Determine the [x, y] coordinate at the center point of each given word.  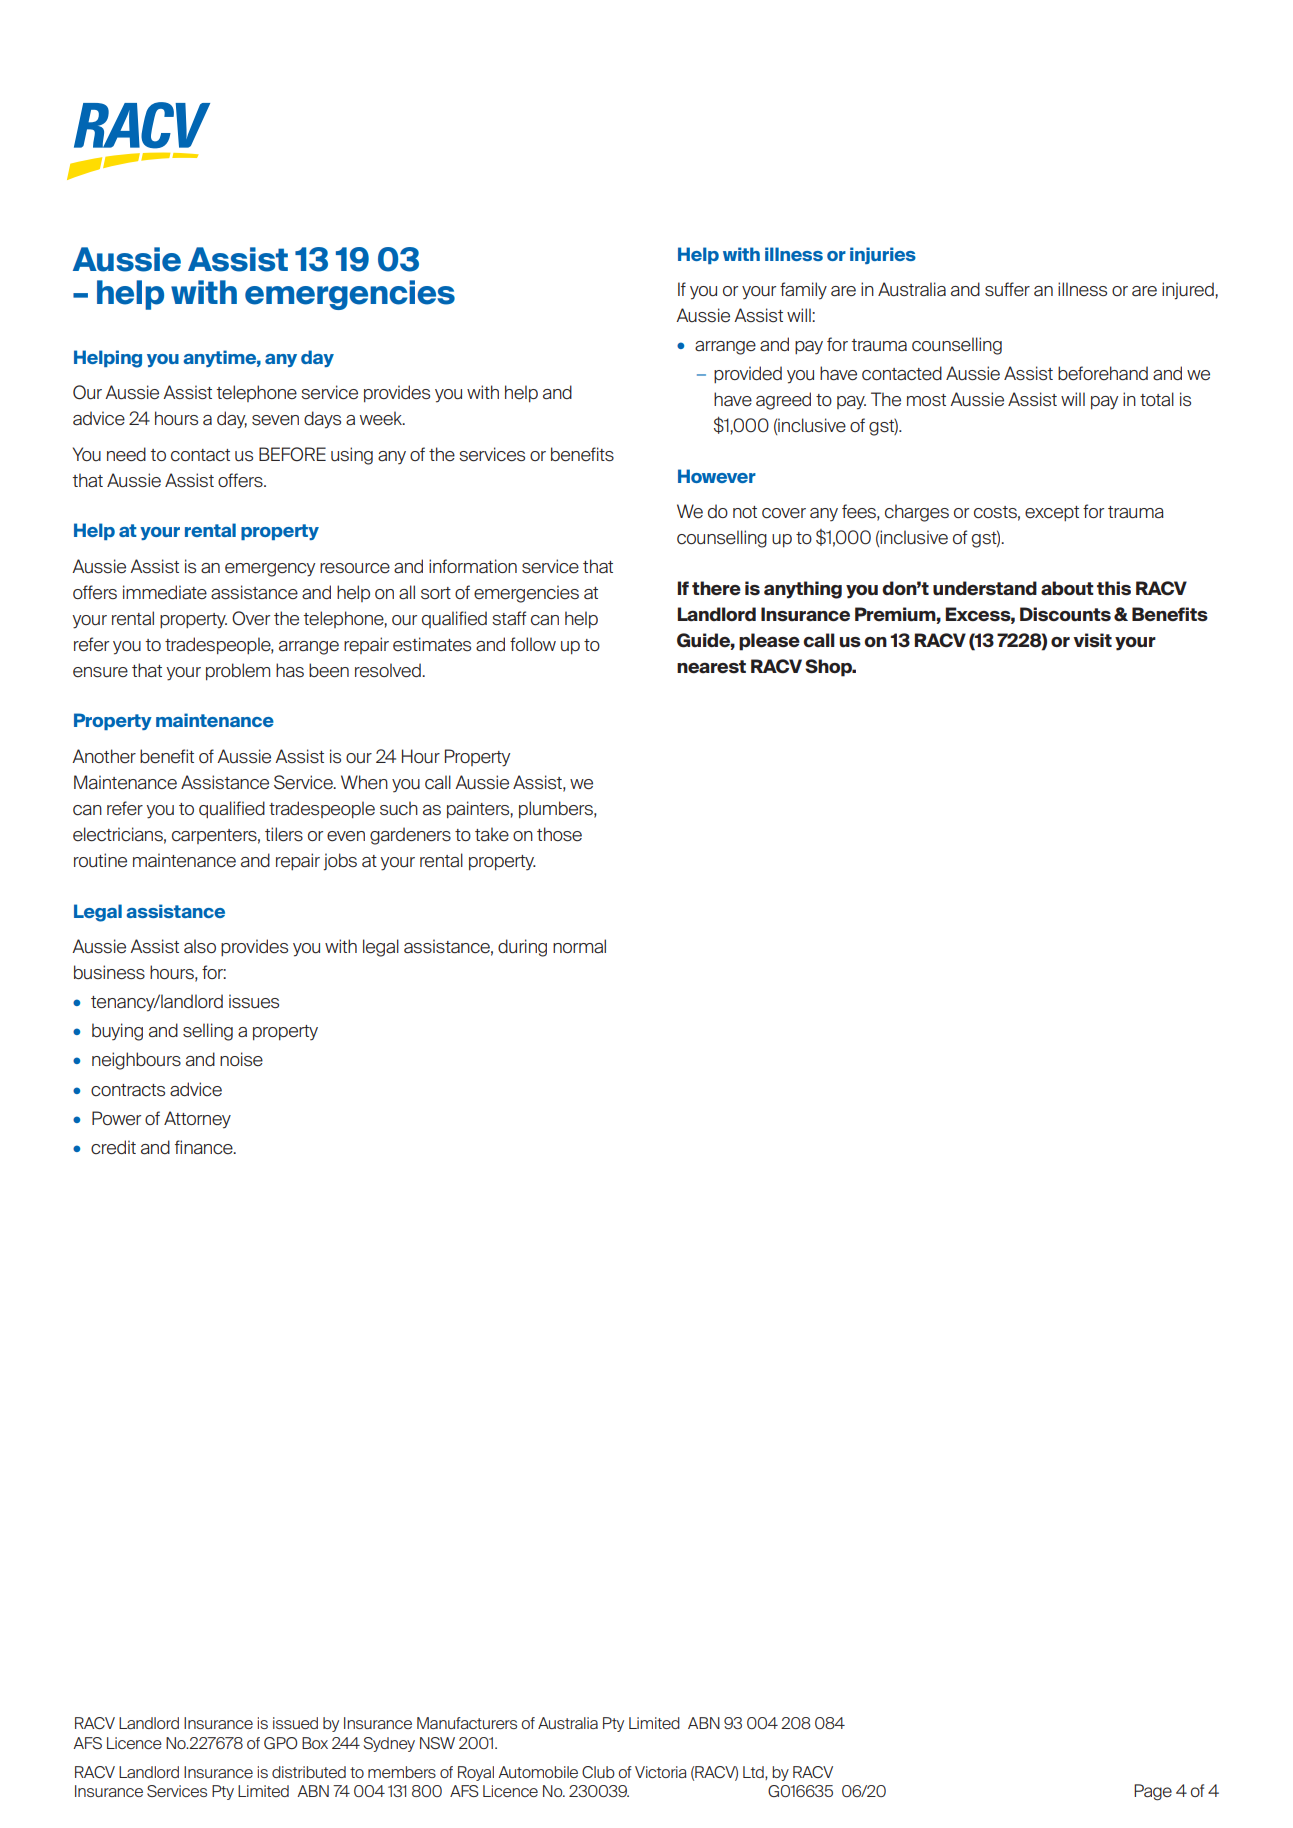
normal [579, 946]
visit [1092, 640]
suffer [1007, 289]
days [322, 420]
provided [748, 374]
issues [254, 1001]
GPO [280, 1743]
